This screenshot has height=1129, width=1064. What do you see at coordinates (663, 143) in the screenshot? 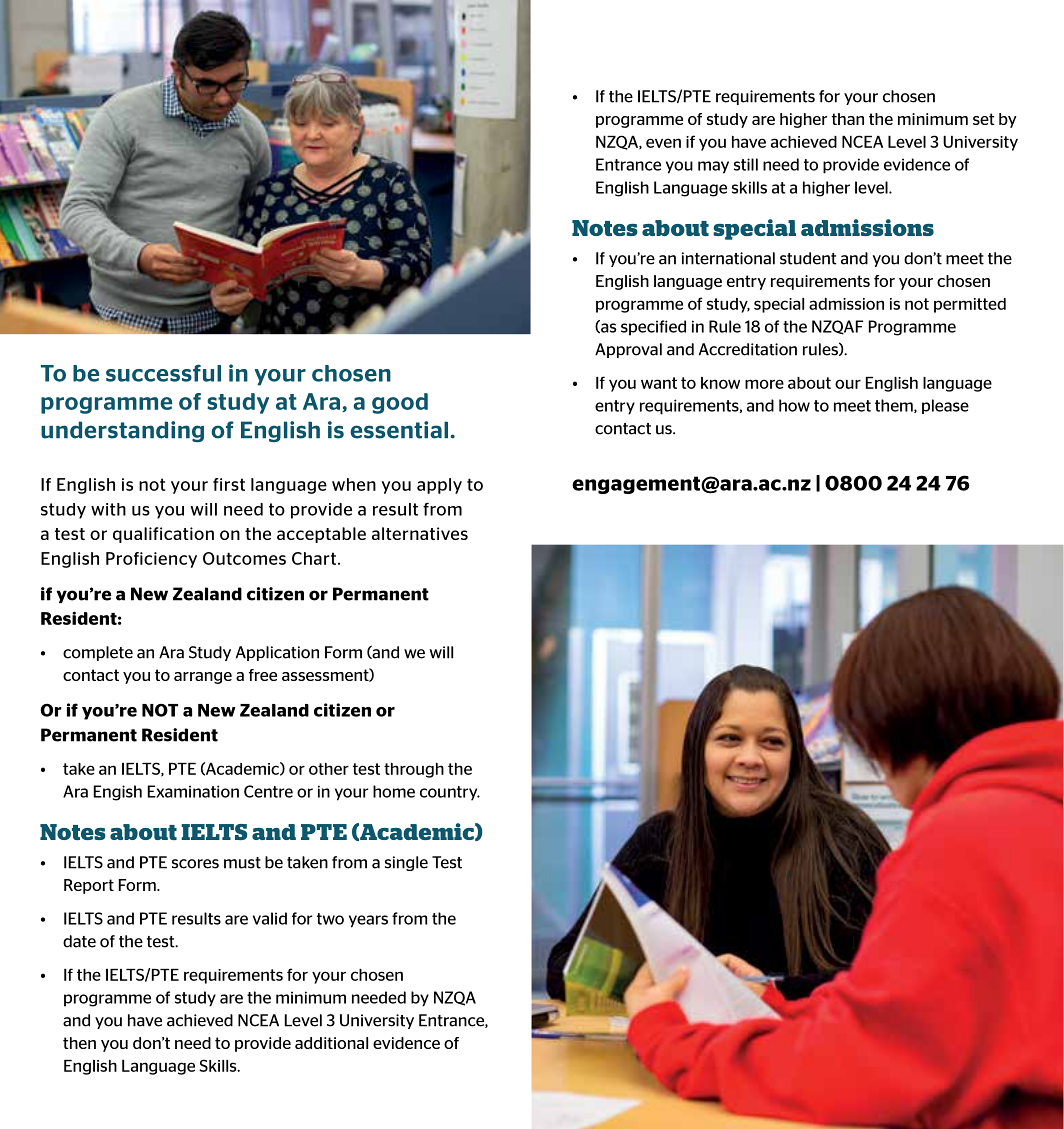
I see `even` at bounding box center [663, 143].
